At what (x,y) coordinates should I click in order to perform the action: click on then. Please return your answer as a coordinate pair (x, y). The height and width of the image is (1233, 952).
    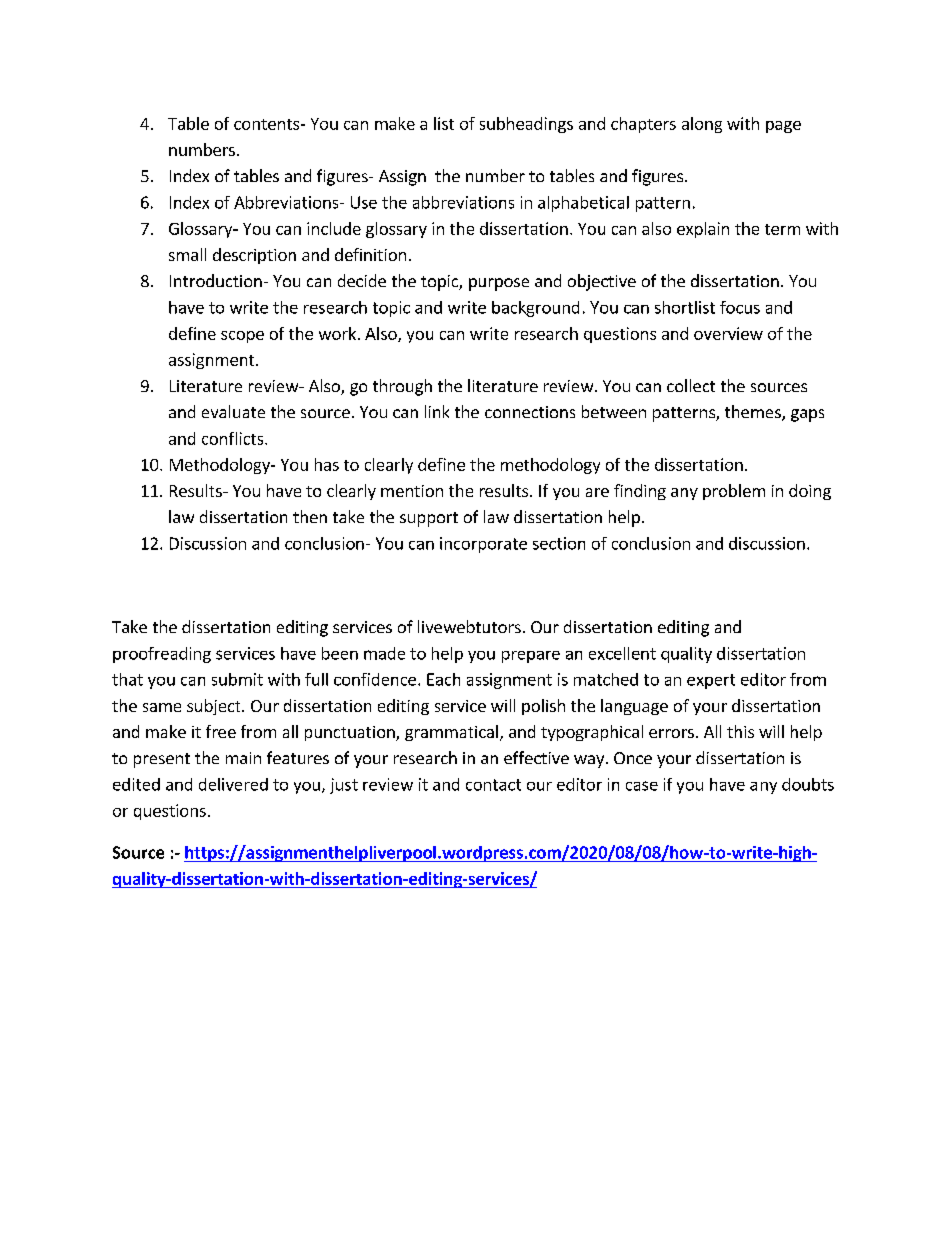
    Looking at the image, I should click on (310, 516).
